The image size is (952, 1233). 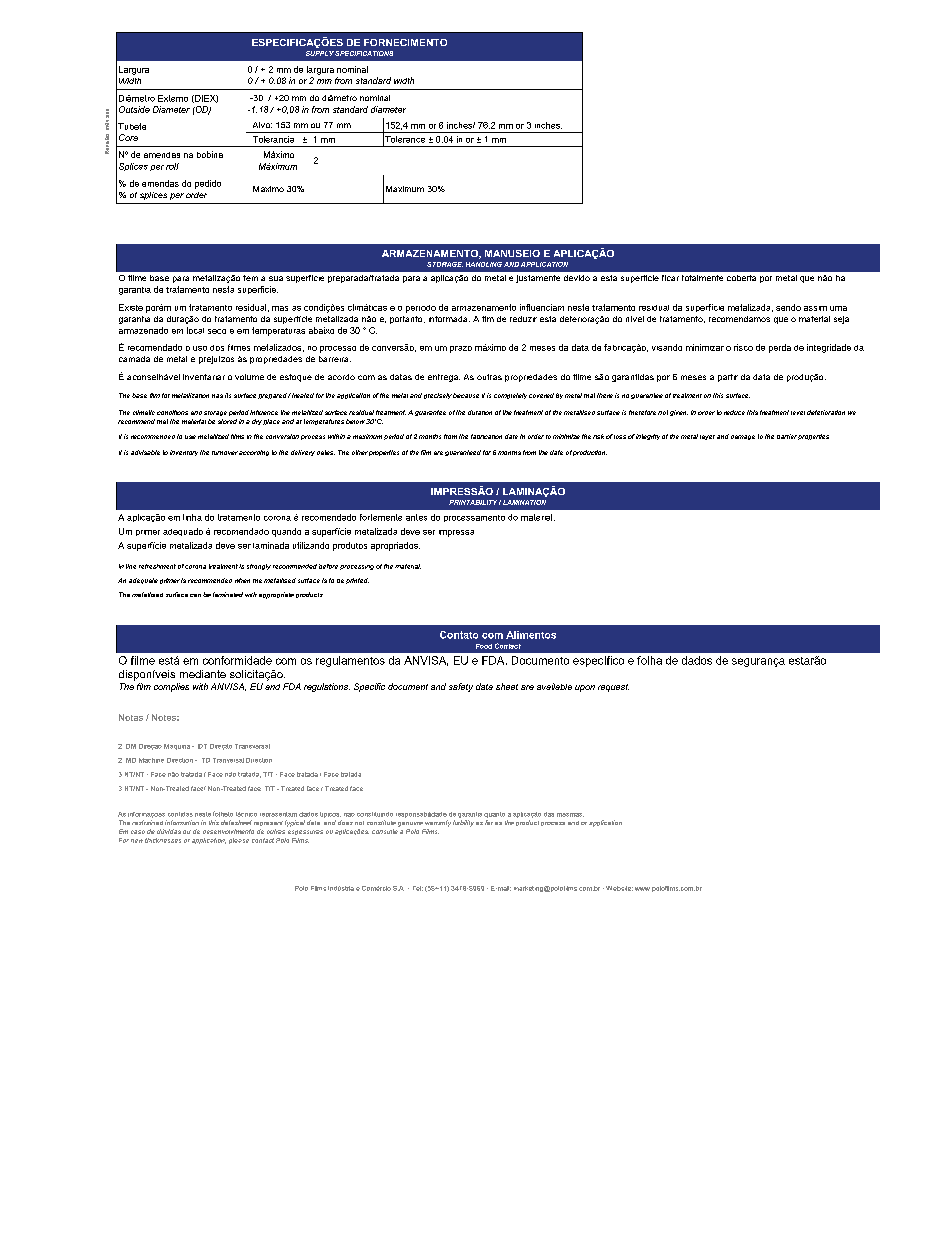 I want to click on damage, so click(x=743, y=437).
